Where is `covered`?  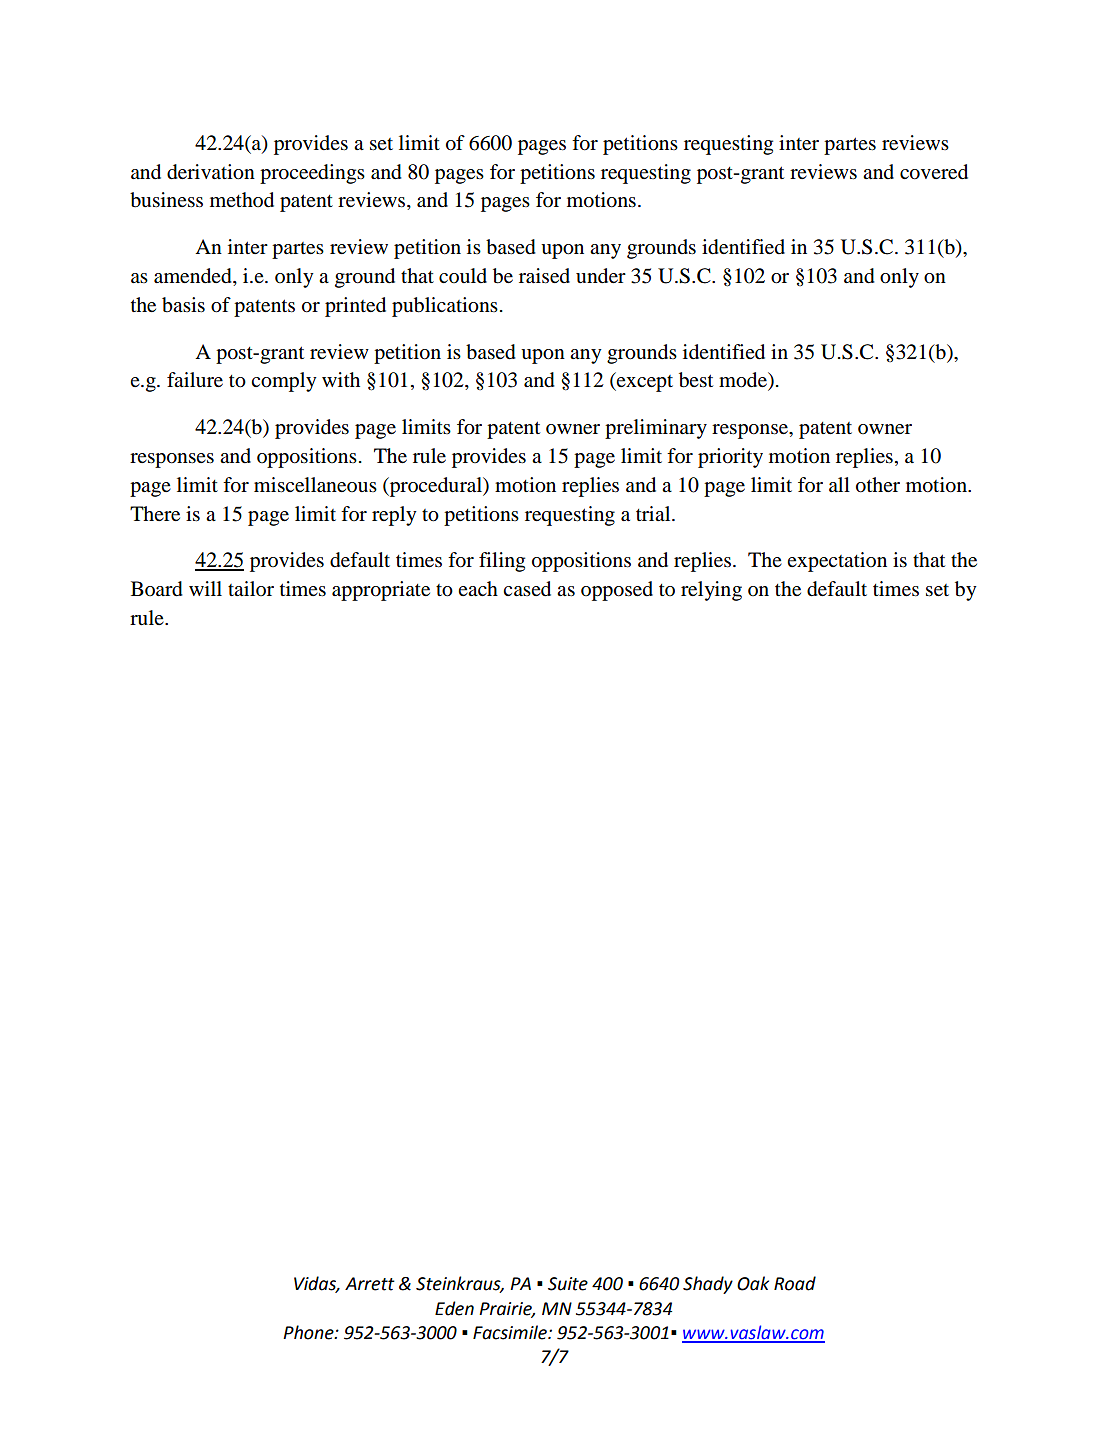 covered is located at coordinates (934, 172).
